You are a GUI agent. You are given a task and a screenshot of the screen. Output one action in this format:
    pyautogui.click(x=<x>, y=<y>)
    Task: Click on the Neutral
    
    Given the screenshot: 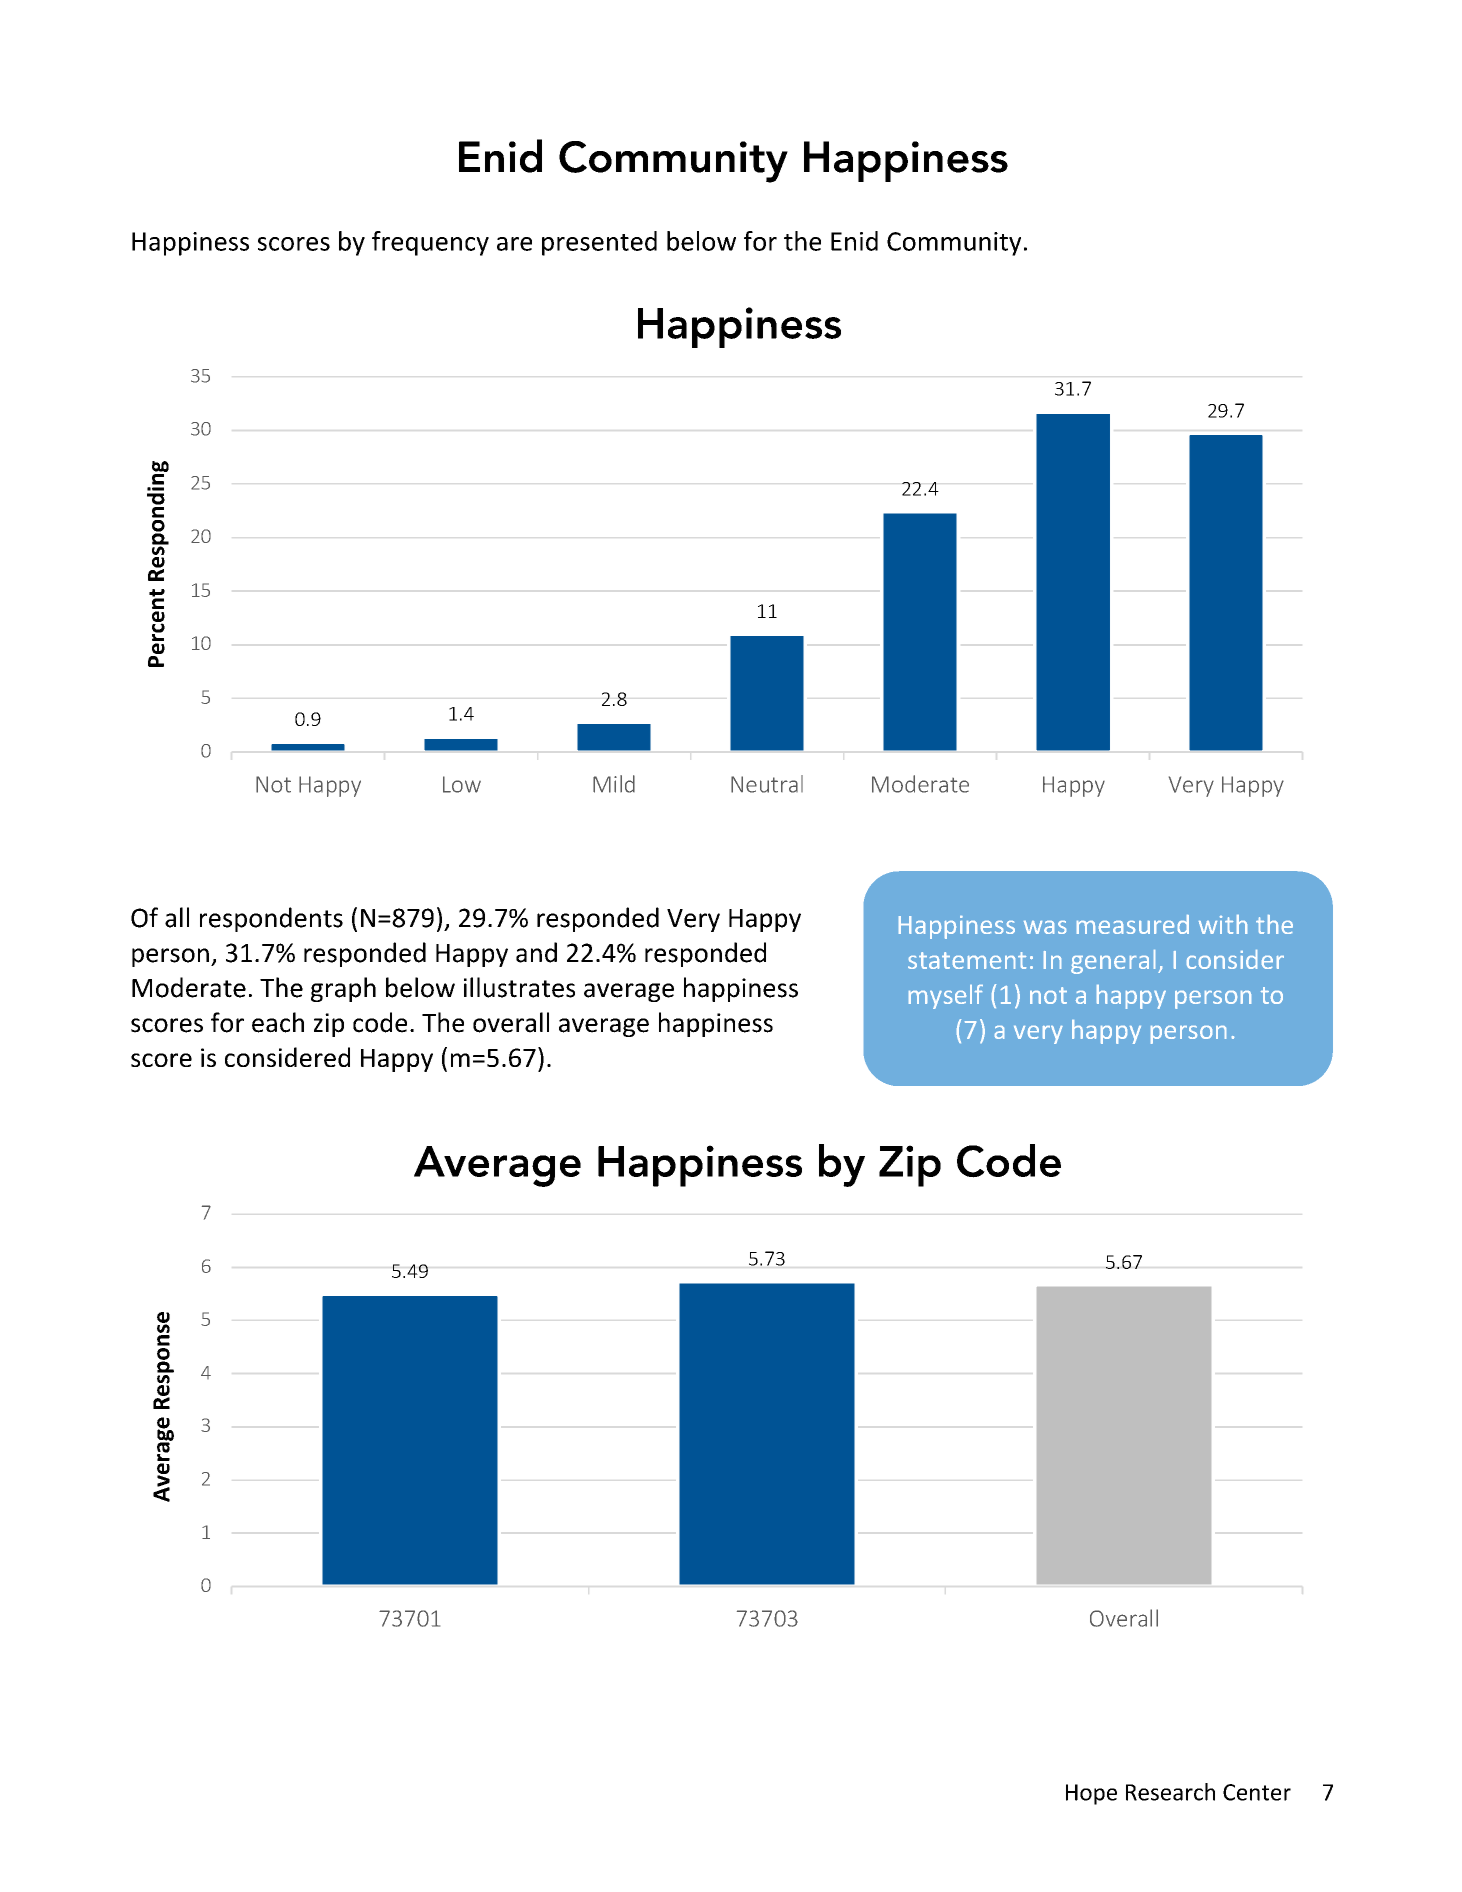 What is the action you would take?
    pyautogui.click(x=767, y=784)
